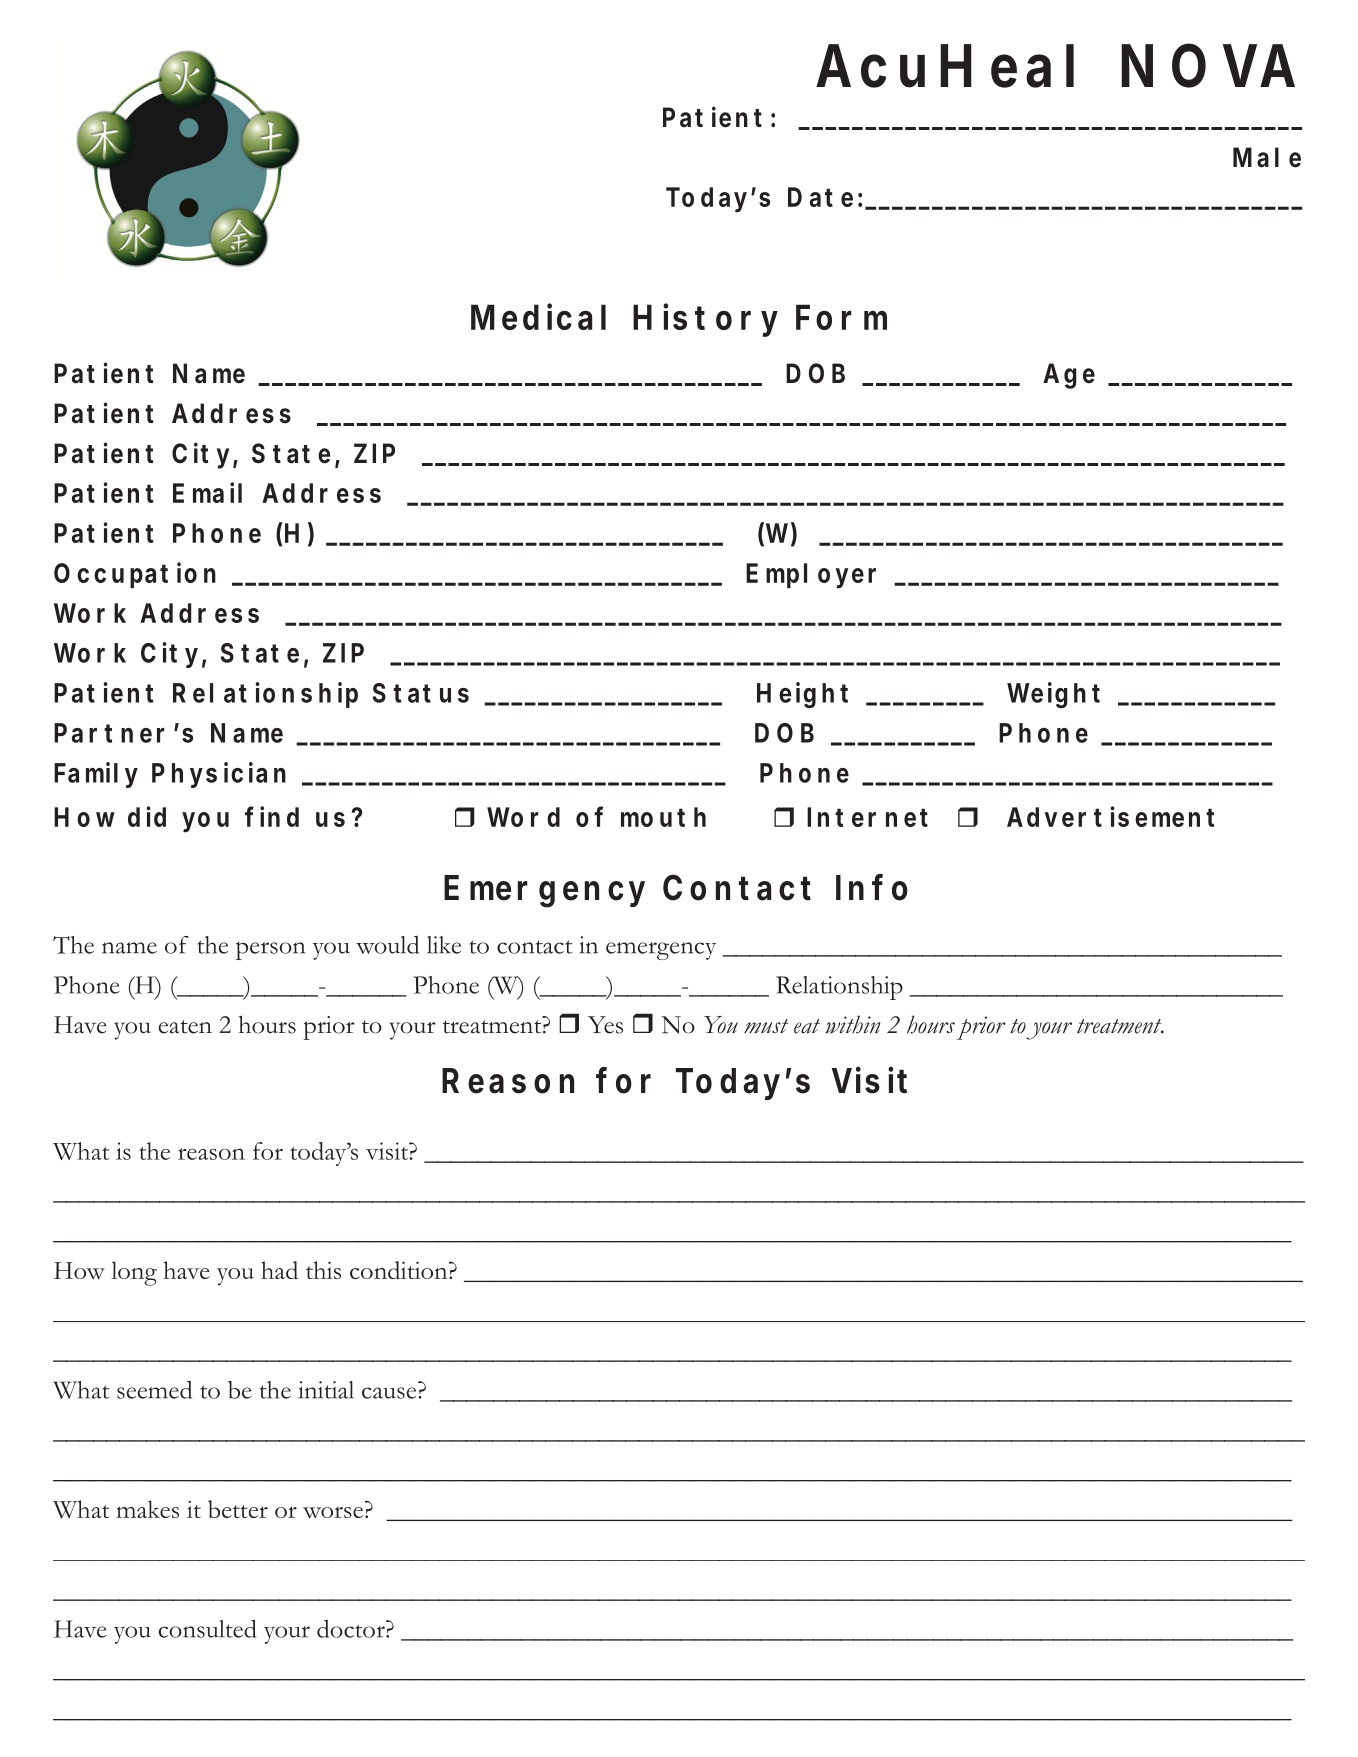 The image size is (1358, 1757). Describe the element at coordinates (208, 1628) in the document. I see `consulted` at that location.
